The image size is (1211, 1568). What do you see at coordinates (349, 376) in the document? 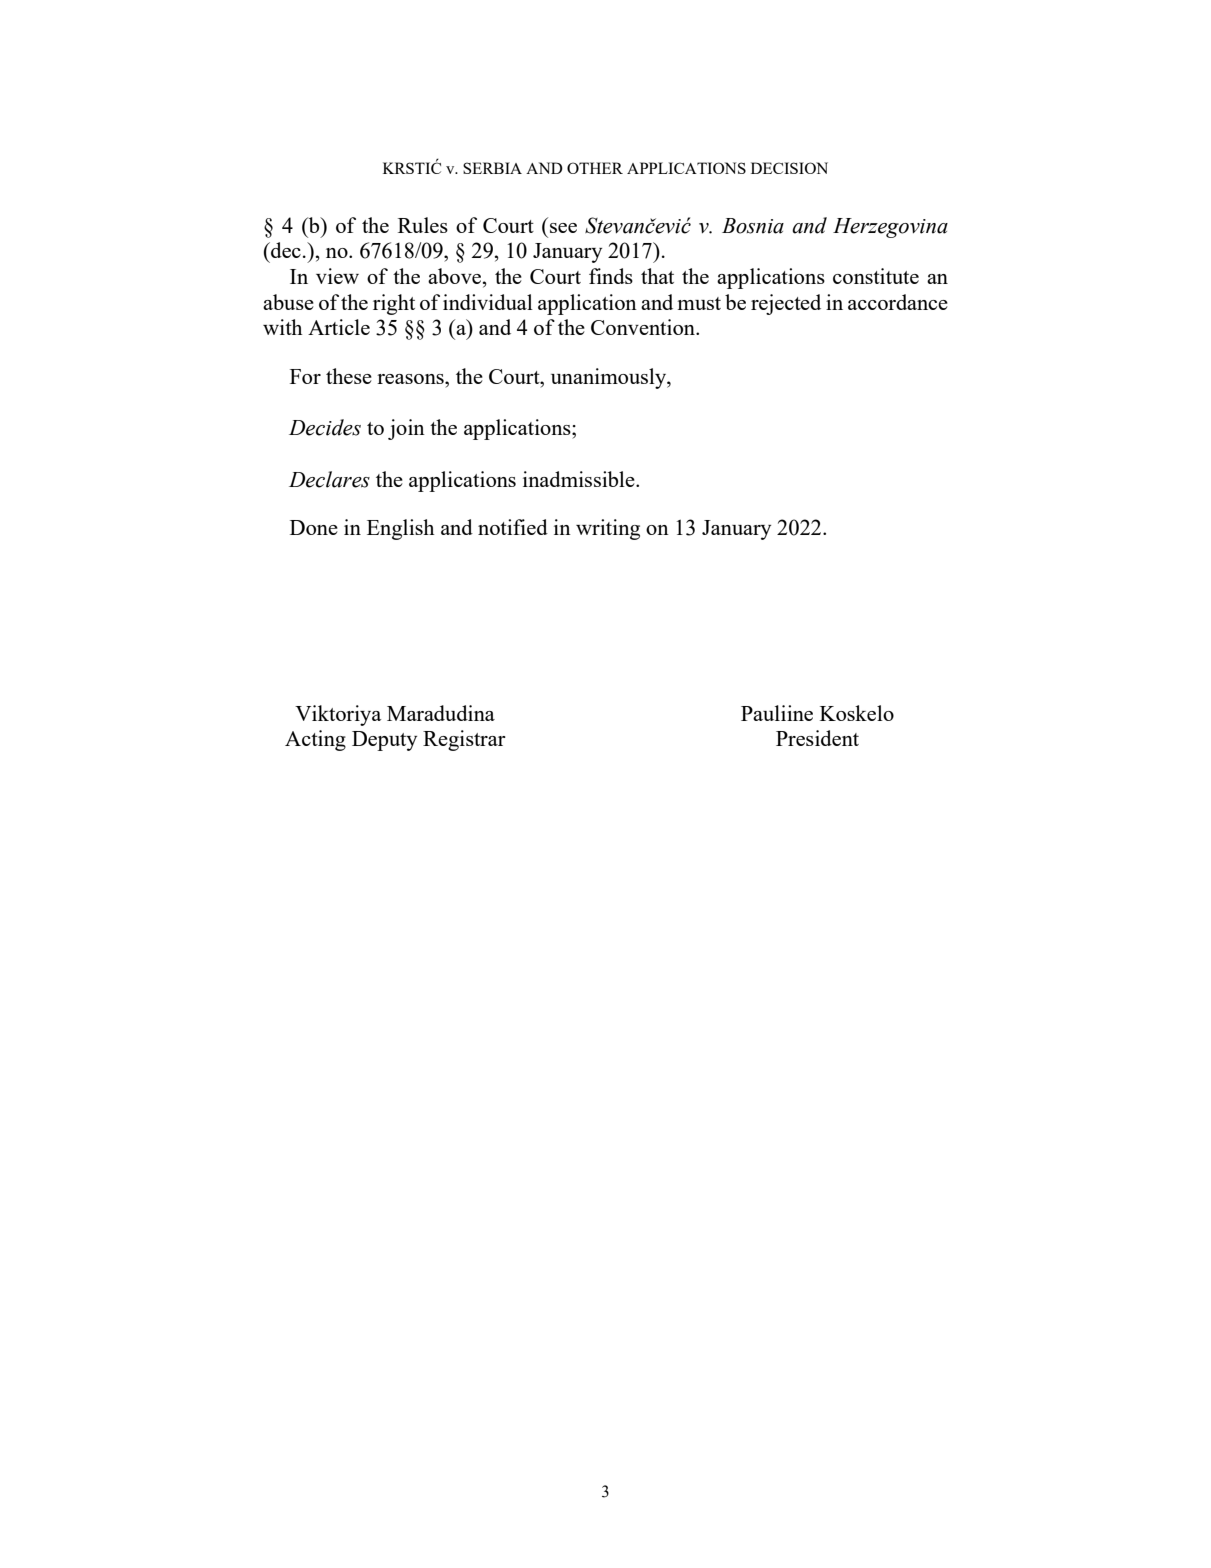
I see `these` at bounding box center [349, 376].
